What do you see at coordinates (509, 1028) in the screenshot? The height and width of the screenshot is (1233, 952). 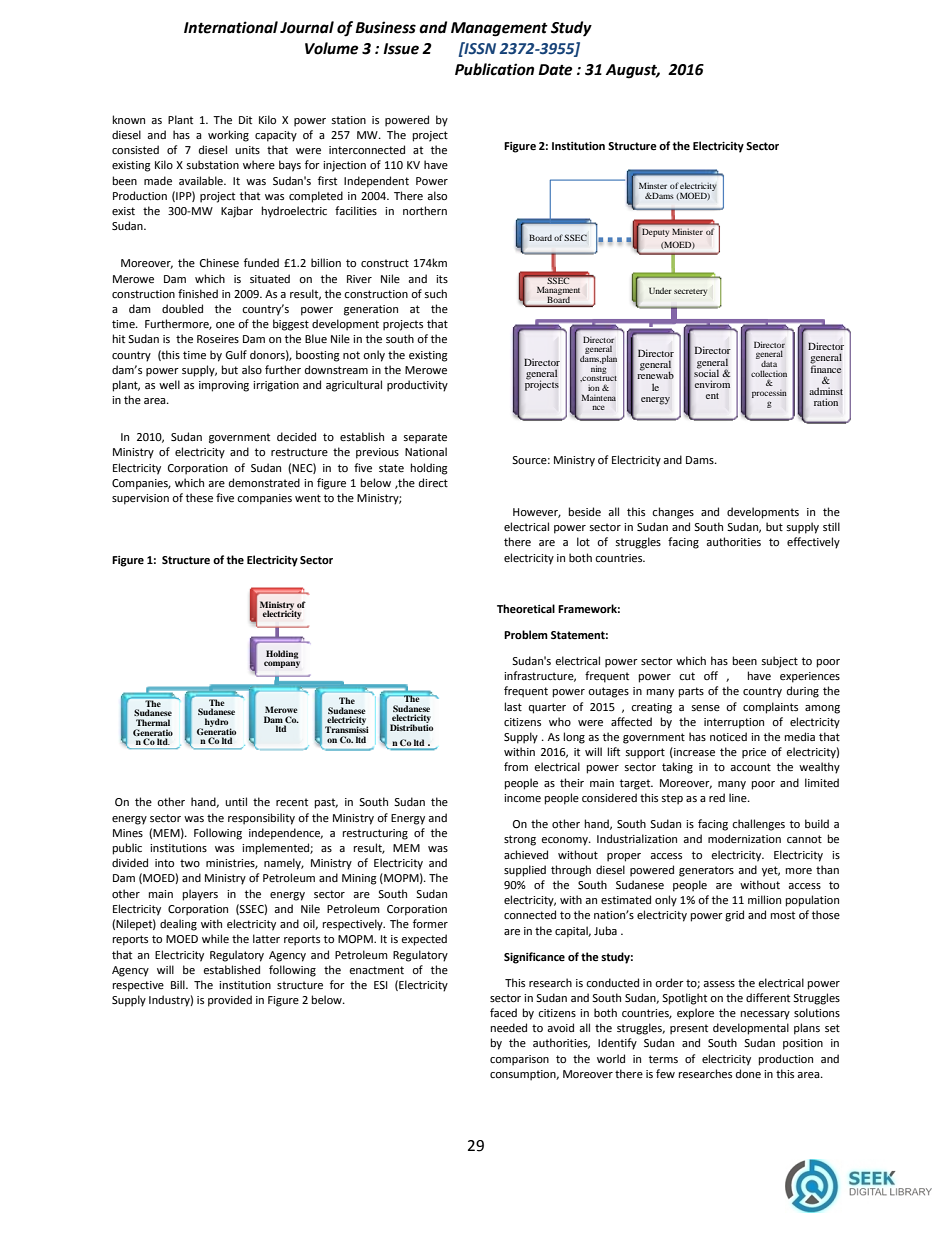 I see `needed` at bounding box center [509, 1028].
